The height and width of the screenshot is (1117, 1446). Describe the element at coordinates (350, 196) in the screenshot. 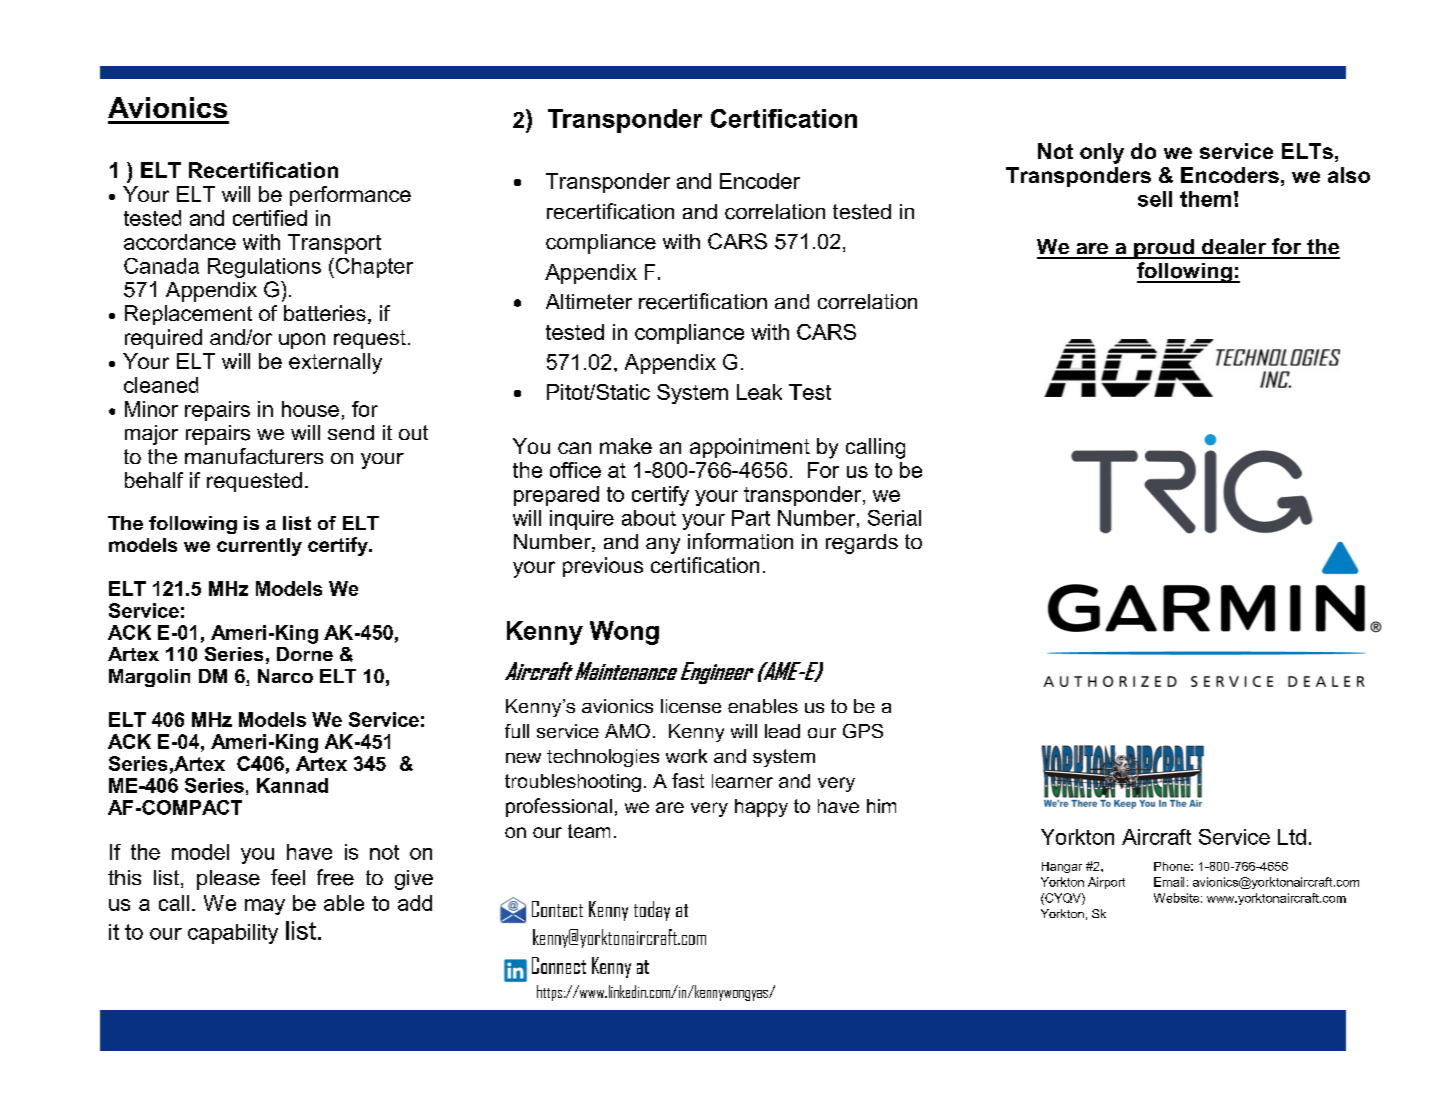

I see `performance` at that location.
